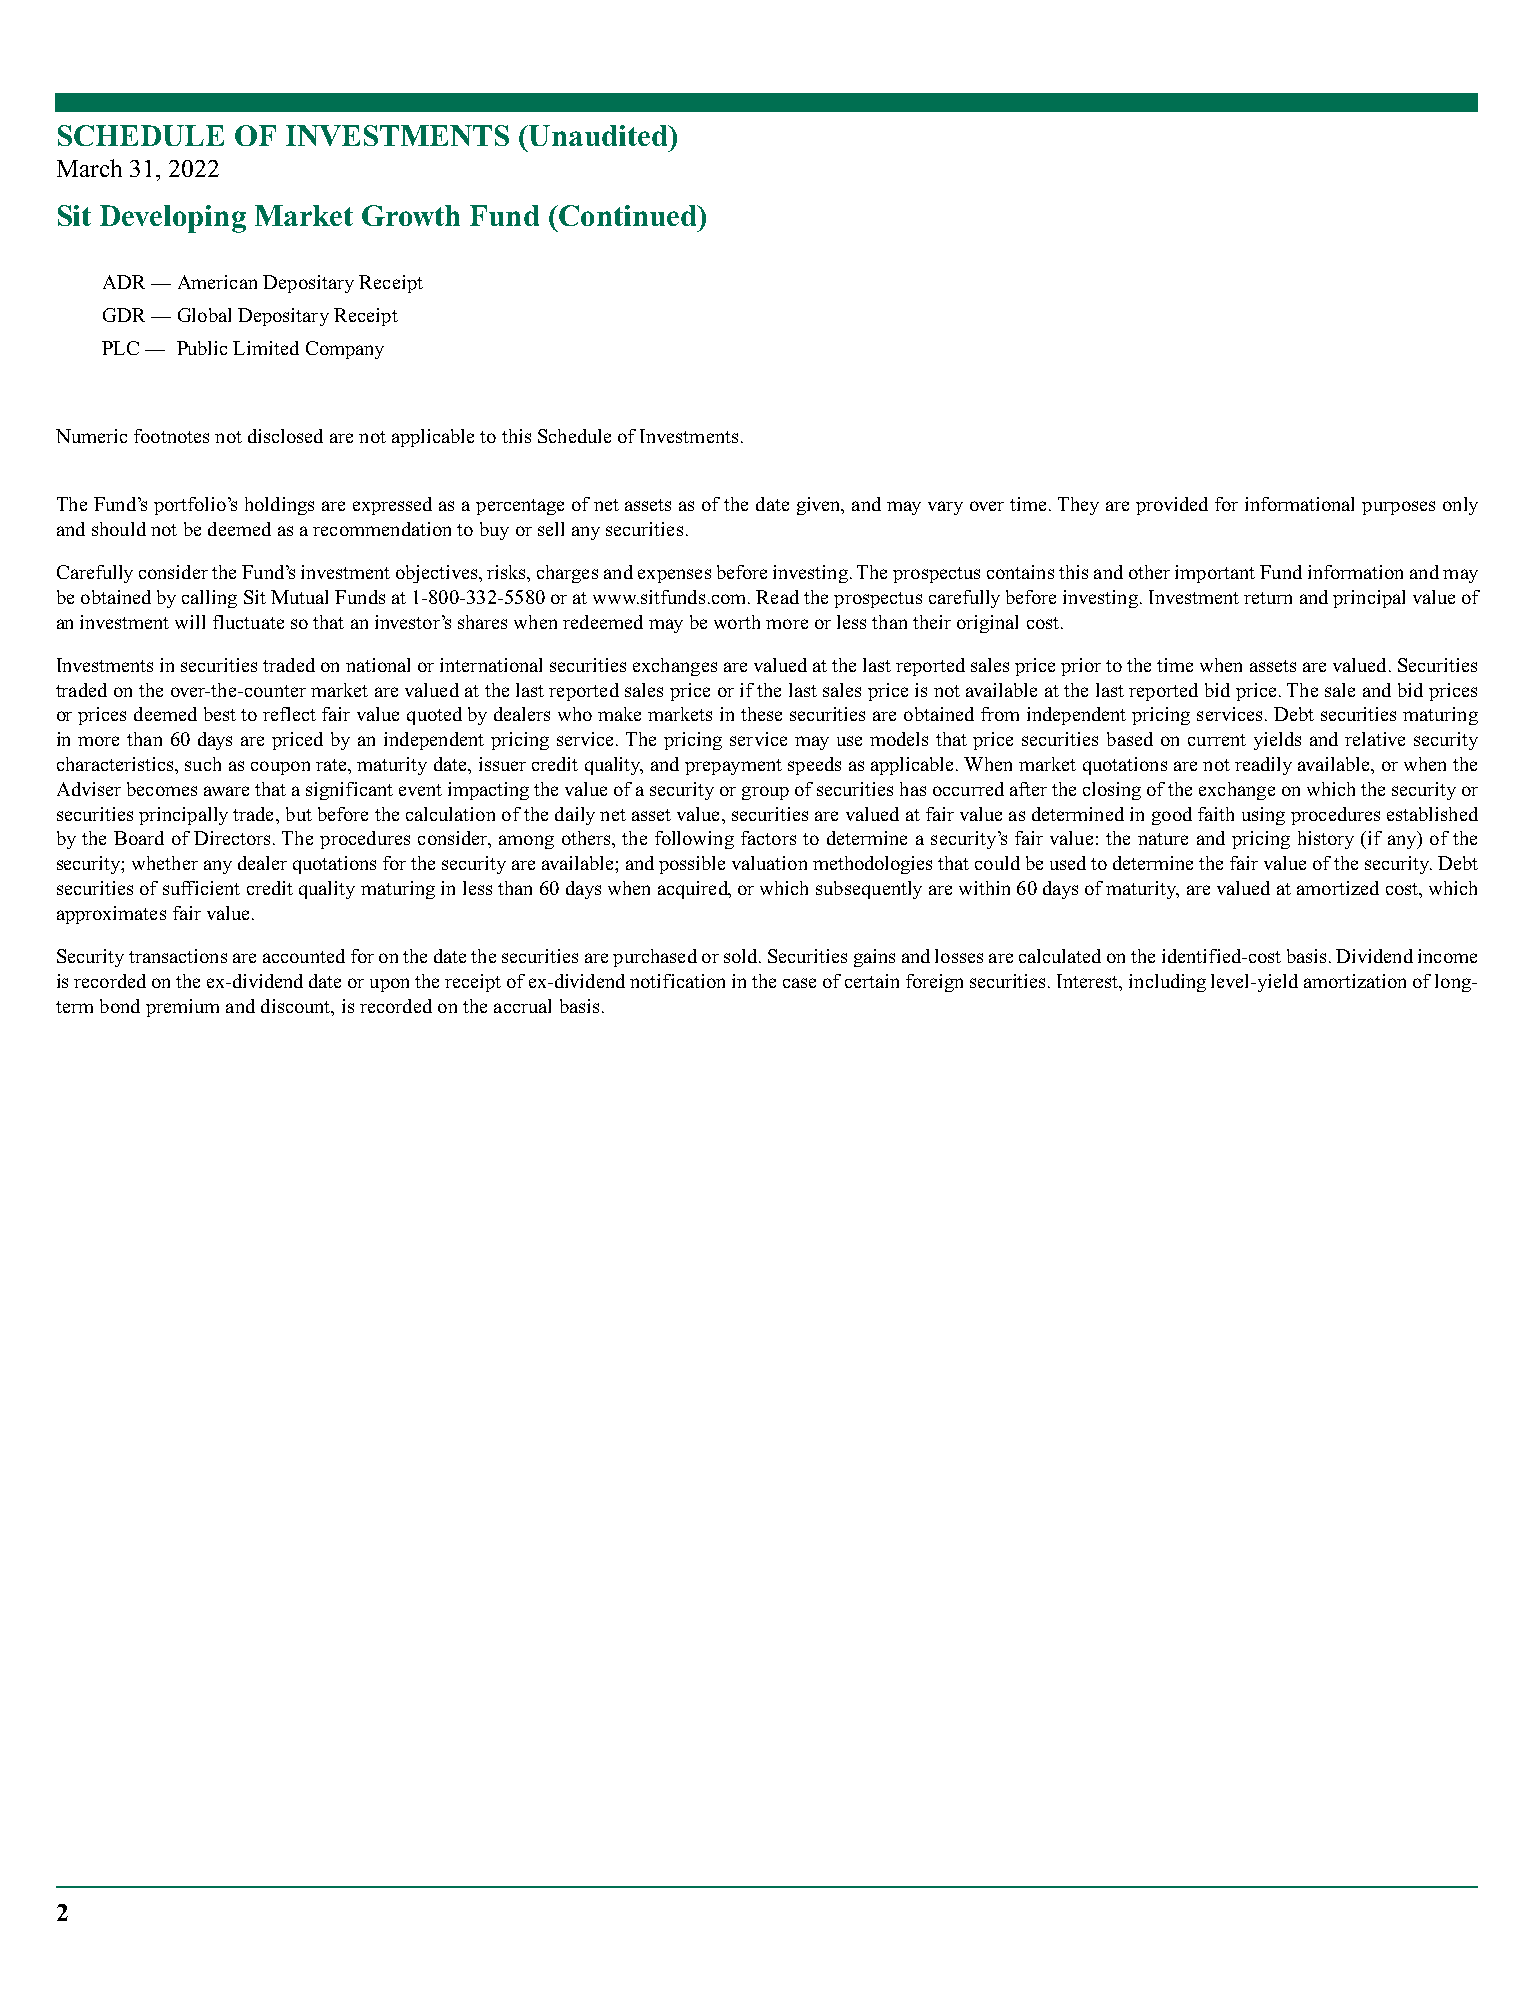  What do you see at coordinates (674, 576) in the screenshot?
I see `expenses` at bounding box center [674, 576].
